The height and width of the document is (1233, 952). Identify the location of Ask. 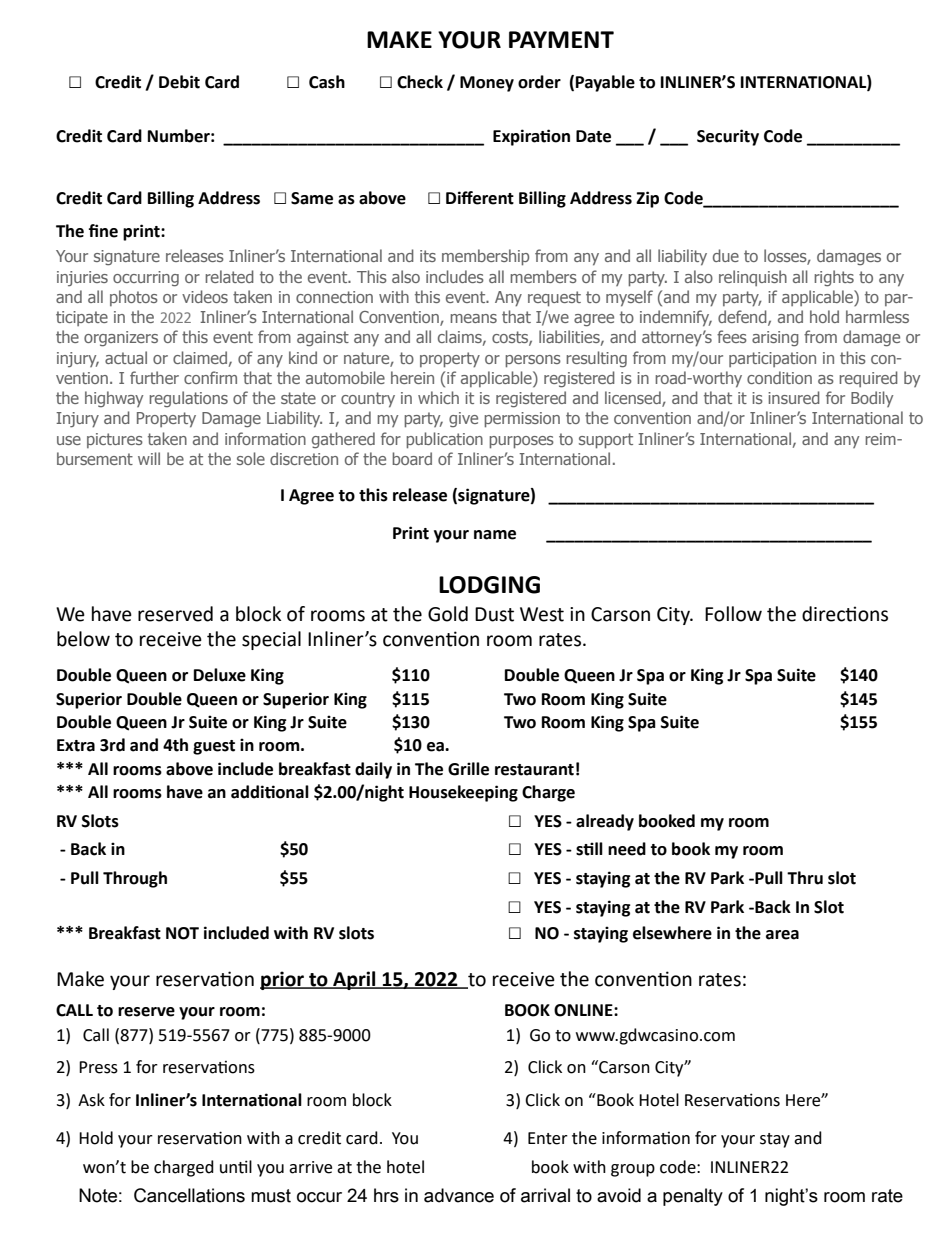
(91, 1100).
